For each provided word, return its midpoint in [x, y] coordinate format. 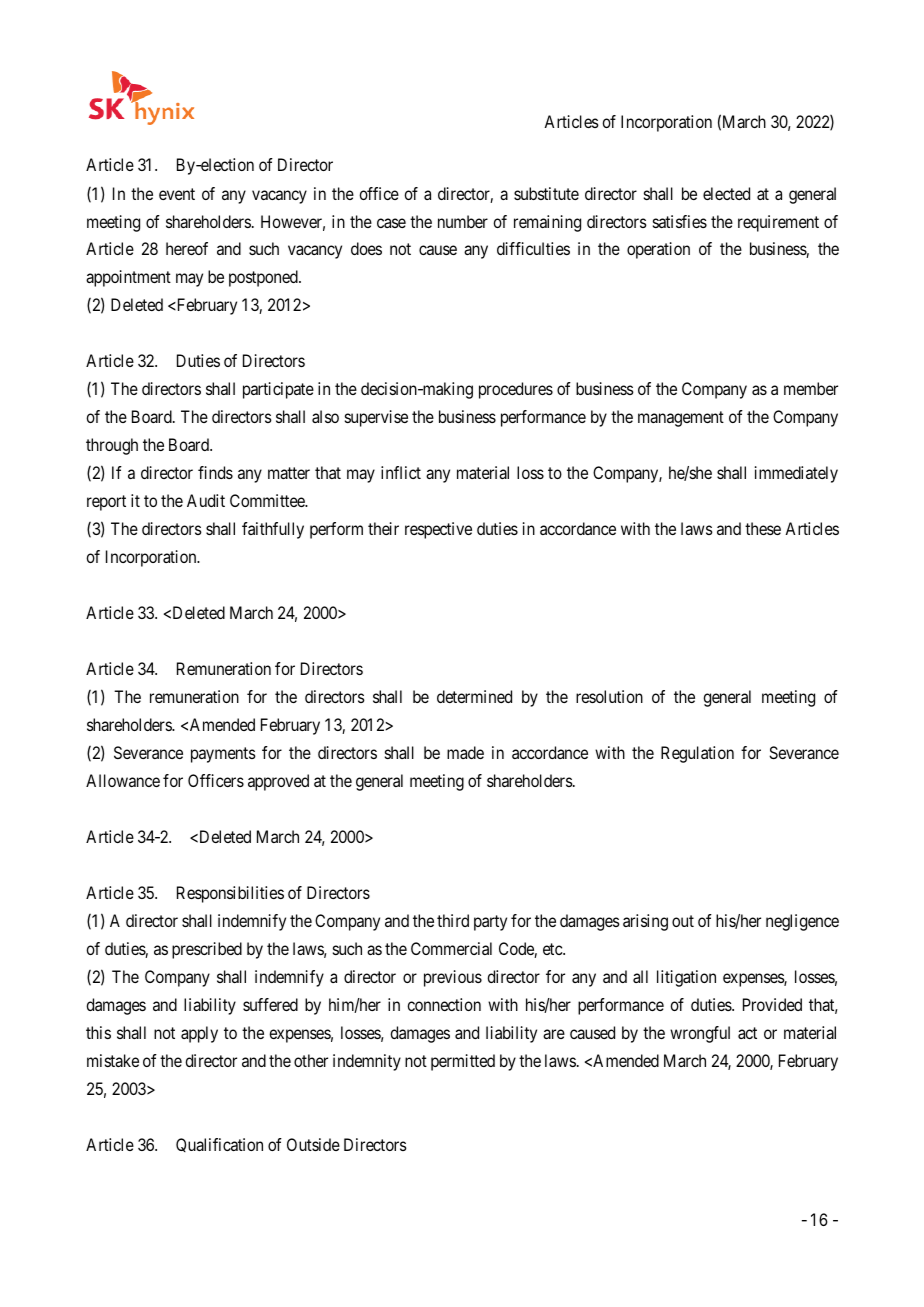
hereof [187, 248]
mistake [113, 1060]
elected [726, 193]
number [463, 221]
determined [474, 696]
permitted [463, 1062]
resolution [609, 696]
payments [223, 755]
